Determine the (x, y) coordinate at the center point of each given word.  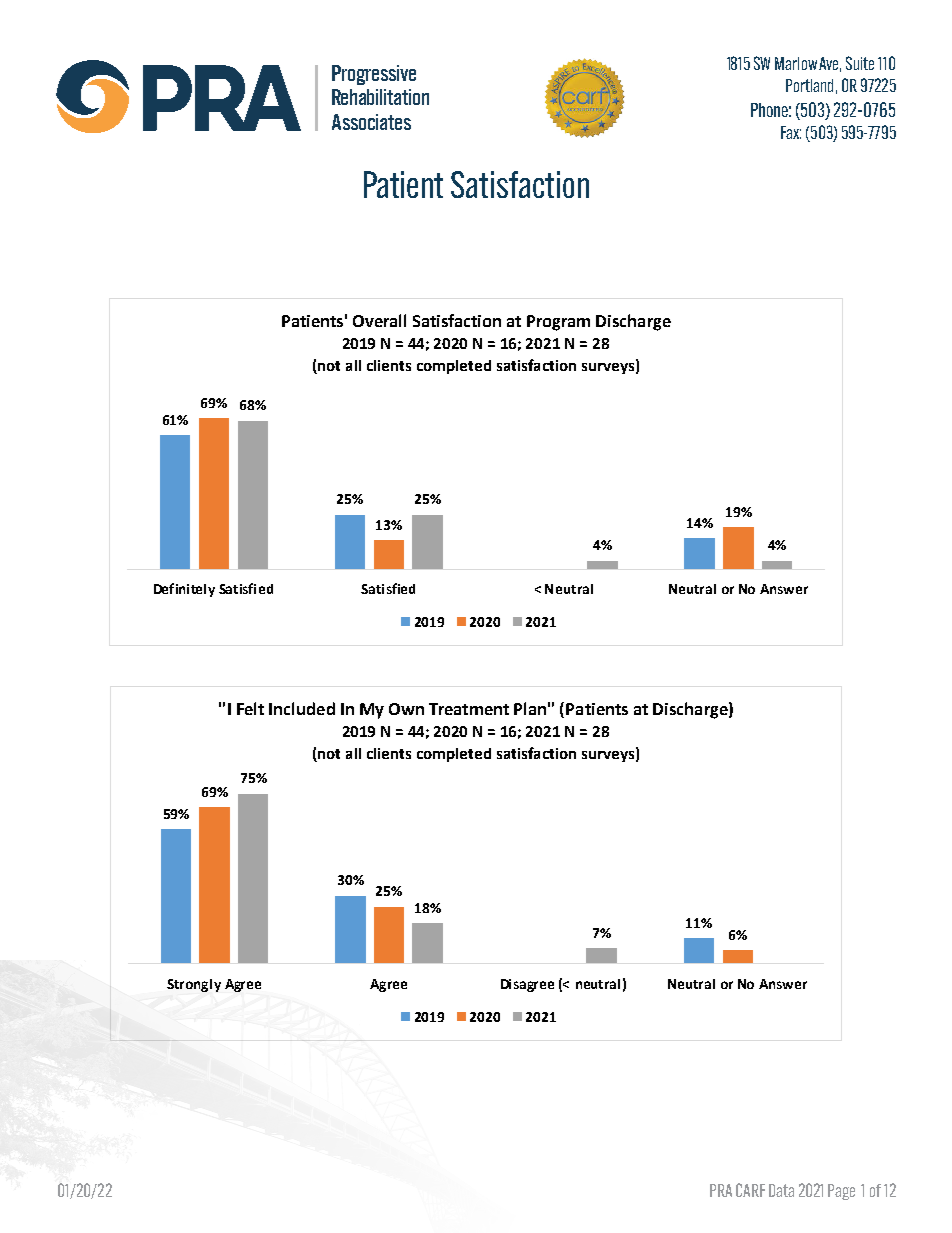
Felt (250, 708)
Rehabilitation (380, 97)
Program (558, 323)
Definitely (184, 590)
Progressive (374, 75)
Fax (791, 132)
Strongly (194, 985)
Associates (371, 122)
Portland (809, 85)
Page (841, 1192)
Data (781, 1190)
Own (406, 709)
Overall (379, 320)
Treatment (469, 709)
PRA (721, 1190)
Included (302, 708)
